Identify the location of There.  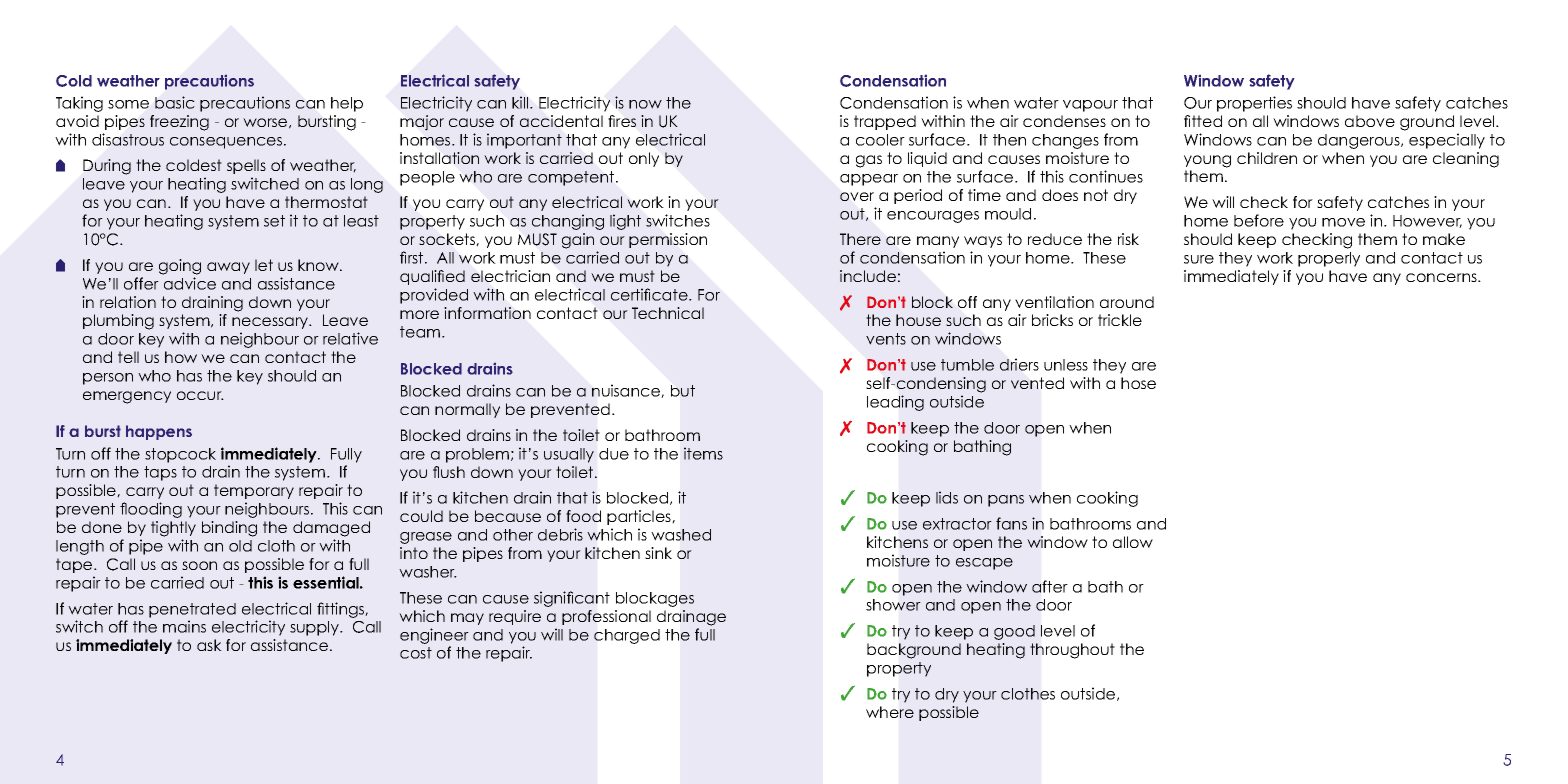
(860, 239).
